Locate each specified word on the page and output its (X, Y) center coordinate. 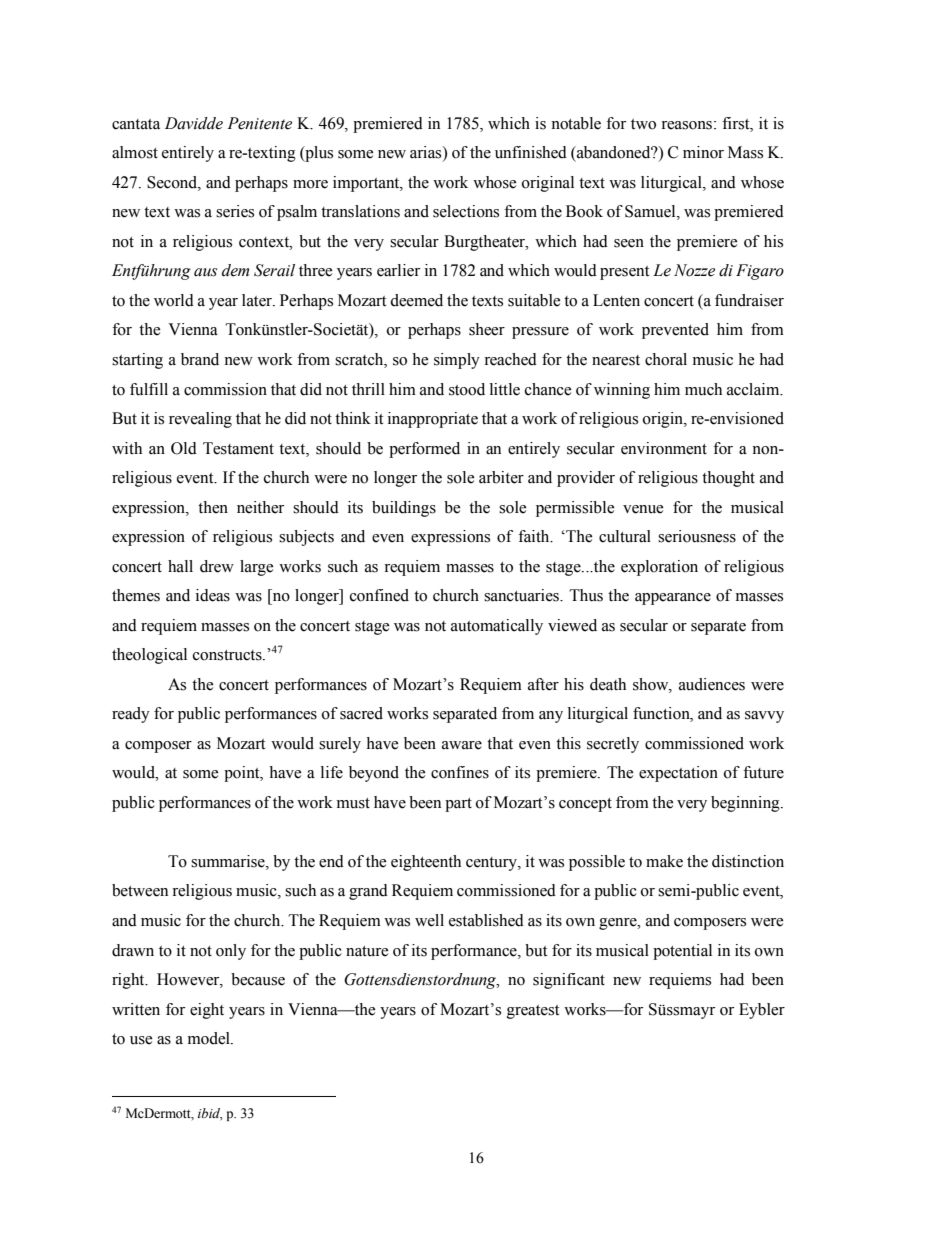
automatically (497, 627)
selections (466, 211)
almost (135, 152)
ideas (213, 595)
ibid (210, 1114)
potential (682, 952)
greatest (533, 1012)
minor (703, 152)
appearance (673, 599)
